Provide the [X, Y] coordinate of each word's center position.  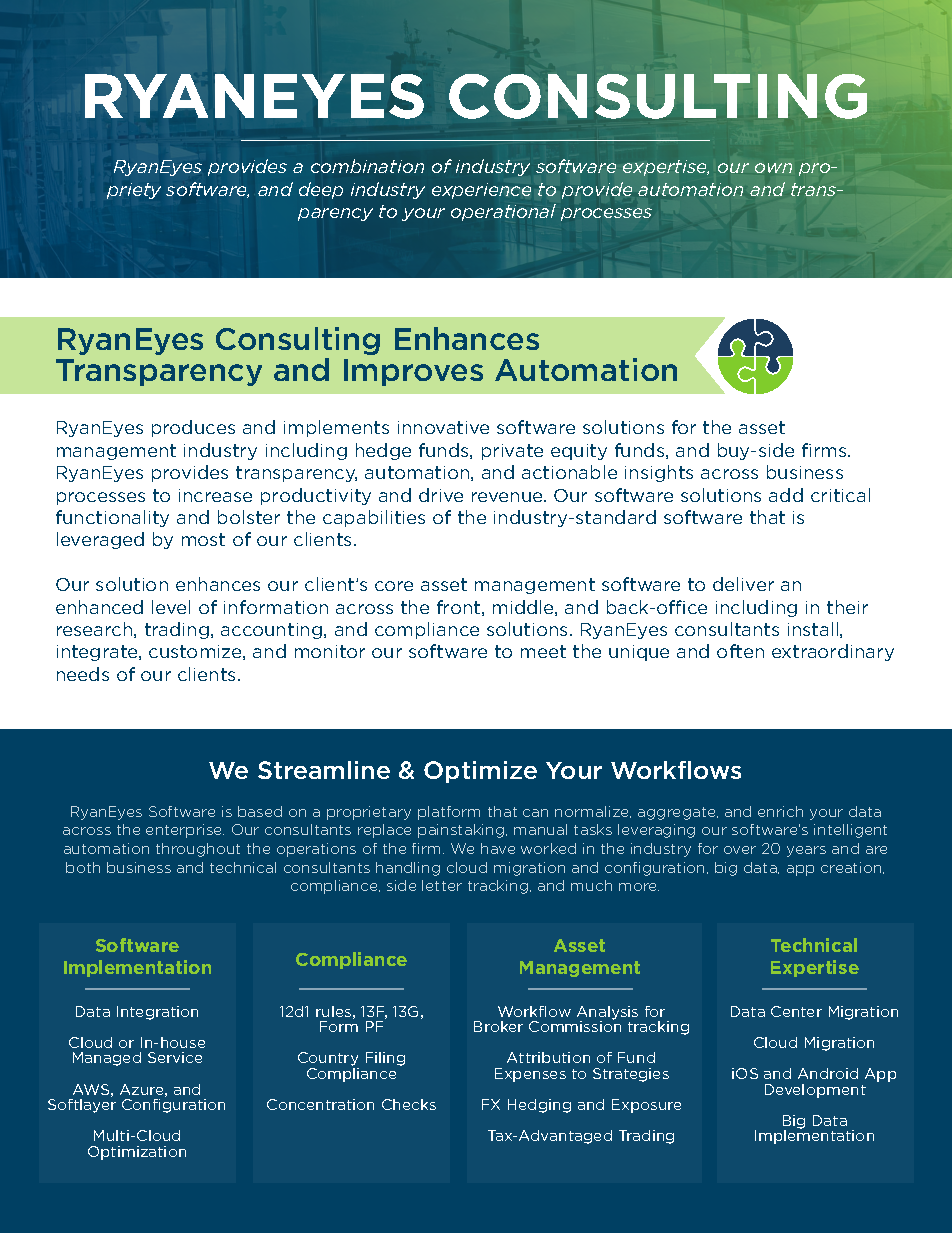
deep [321, 190]
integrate [98, 653]
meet [543, 651]
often [740, 651]
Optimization [137, 1153]
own [773, 168]
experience [481, 191]
